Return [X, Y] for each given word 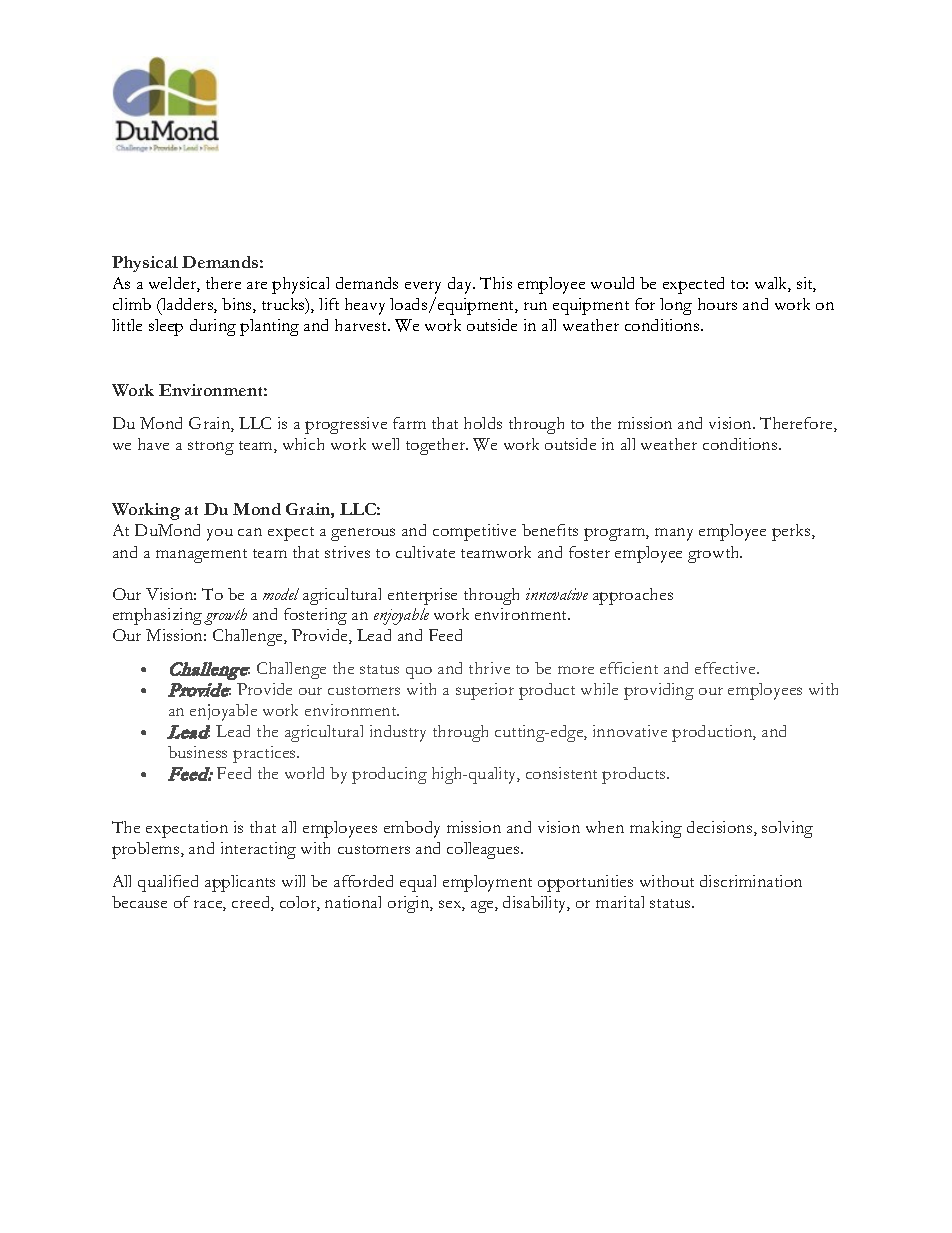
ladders [187, 305]
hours [717, 304]
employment [487, 883]
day [461, 285]
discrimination [751, 881]
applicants [240, 883]
